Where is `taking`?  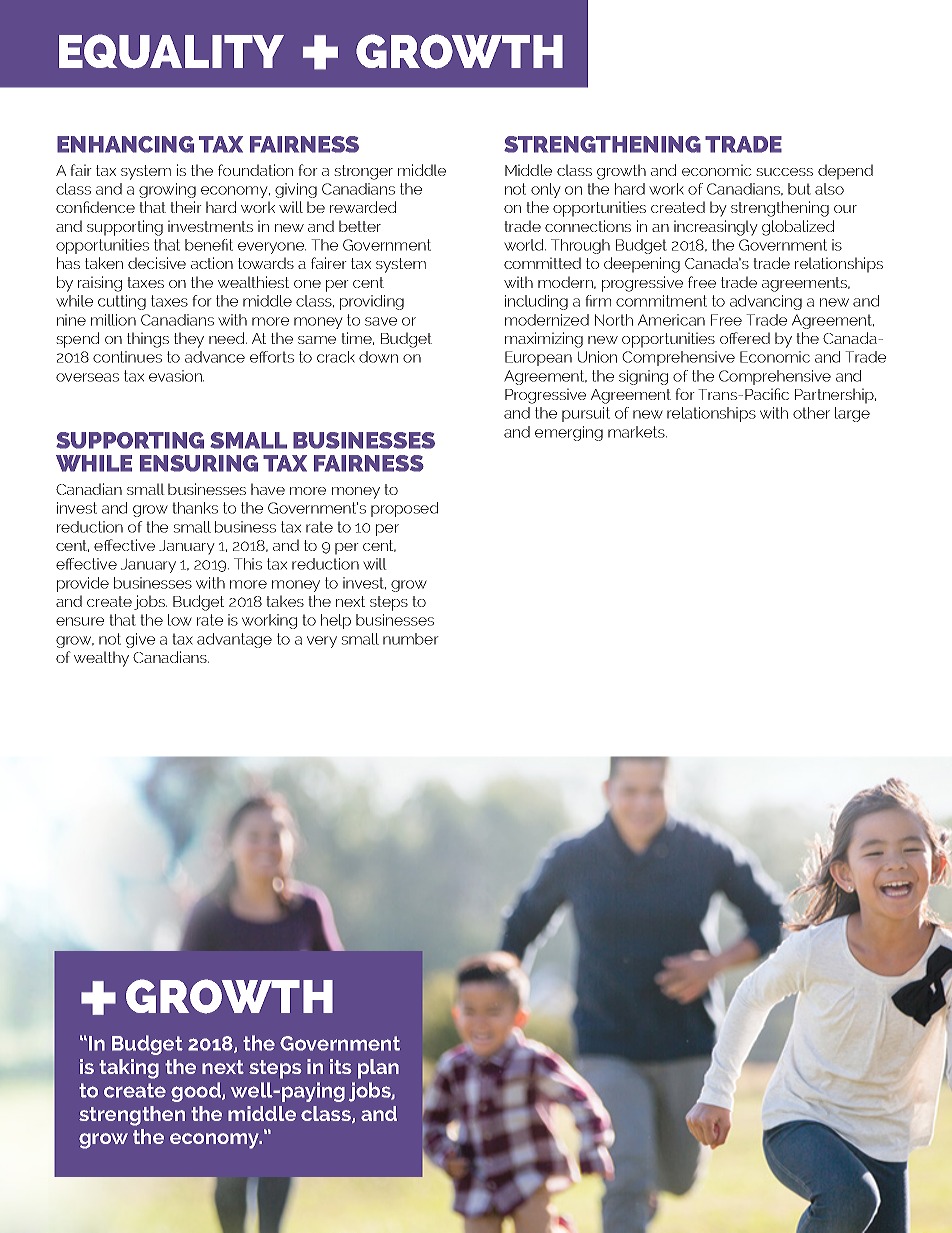
taking is located at coordinates (129, 1069).
